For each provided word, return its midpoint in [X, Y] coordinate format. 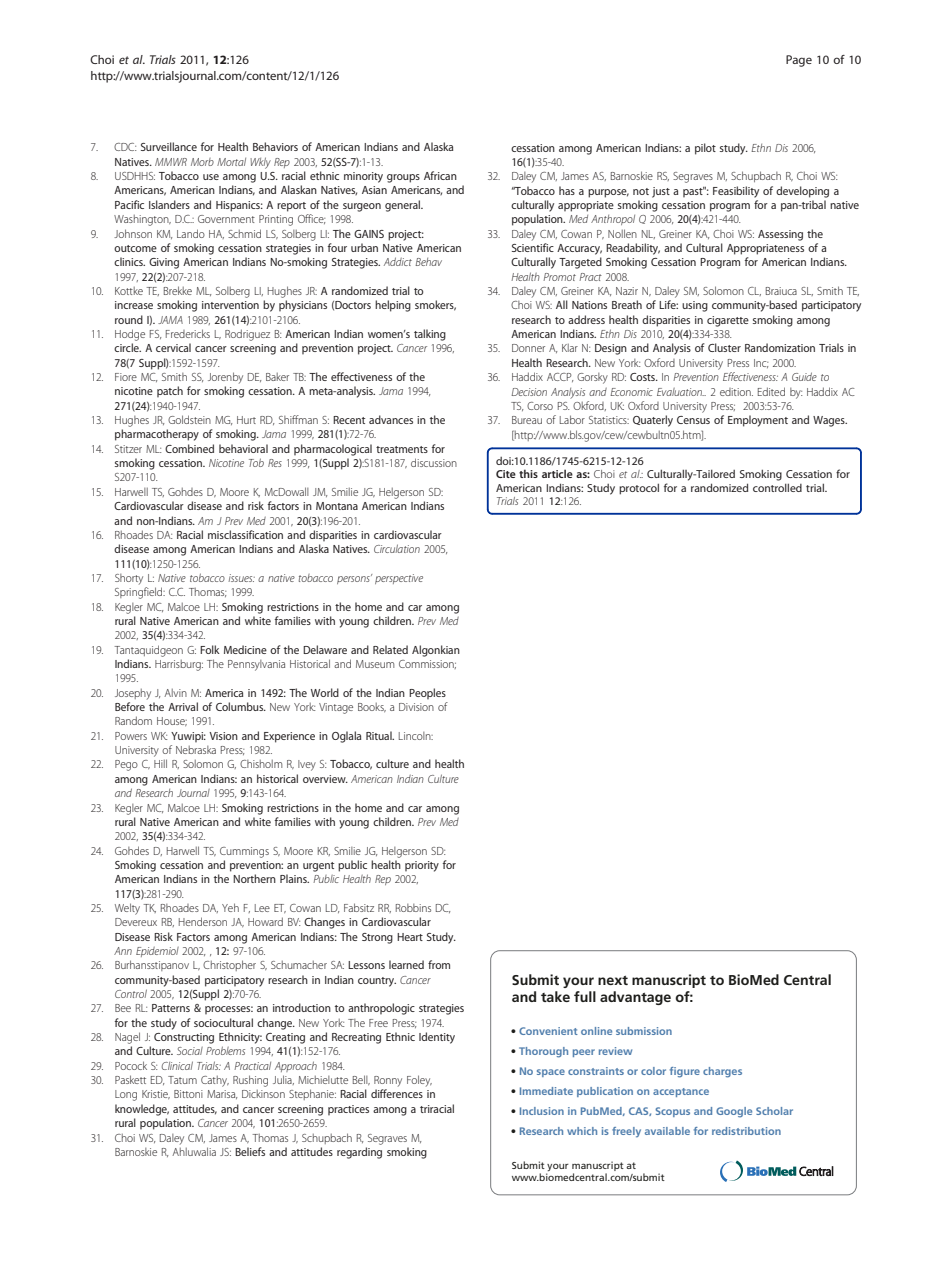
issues [241, 578]
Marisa [222, 1094]
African [440, 175]
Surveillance [169, 146]
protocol [639, 489]
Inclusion [542, 1111]
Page [799, 61]
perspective [399, 579]
